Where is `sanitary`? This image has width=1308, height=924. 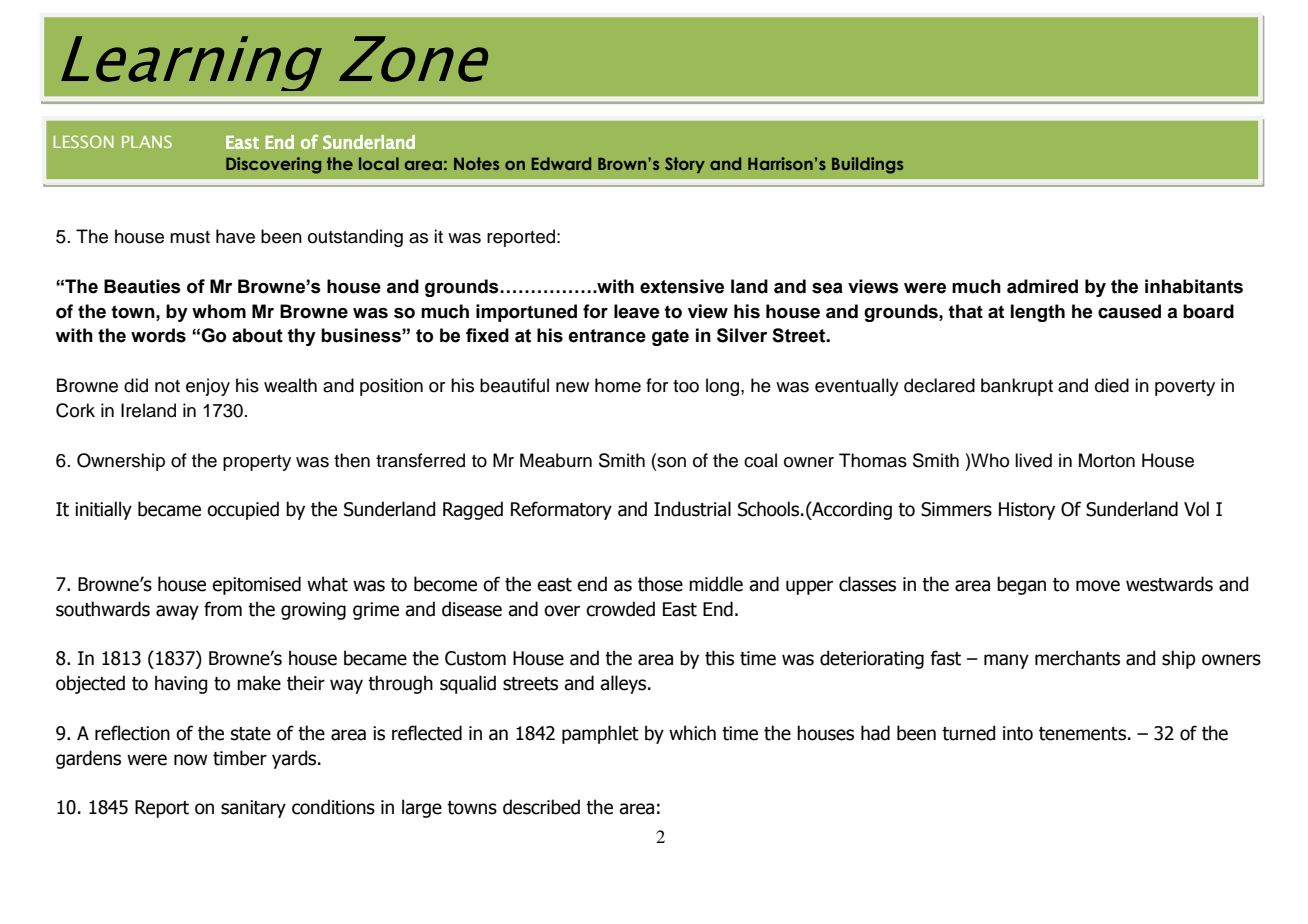 sanitary is located at coordinates (253, 809).
